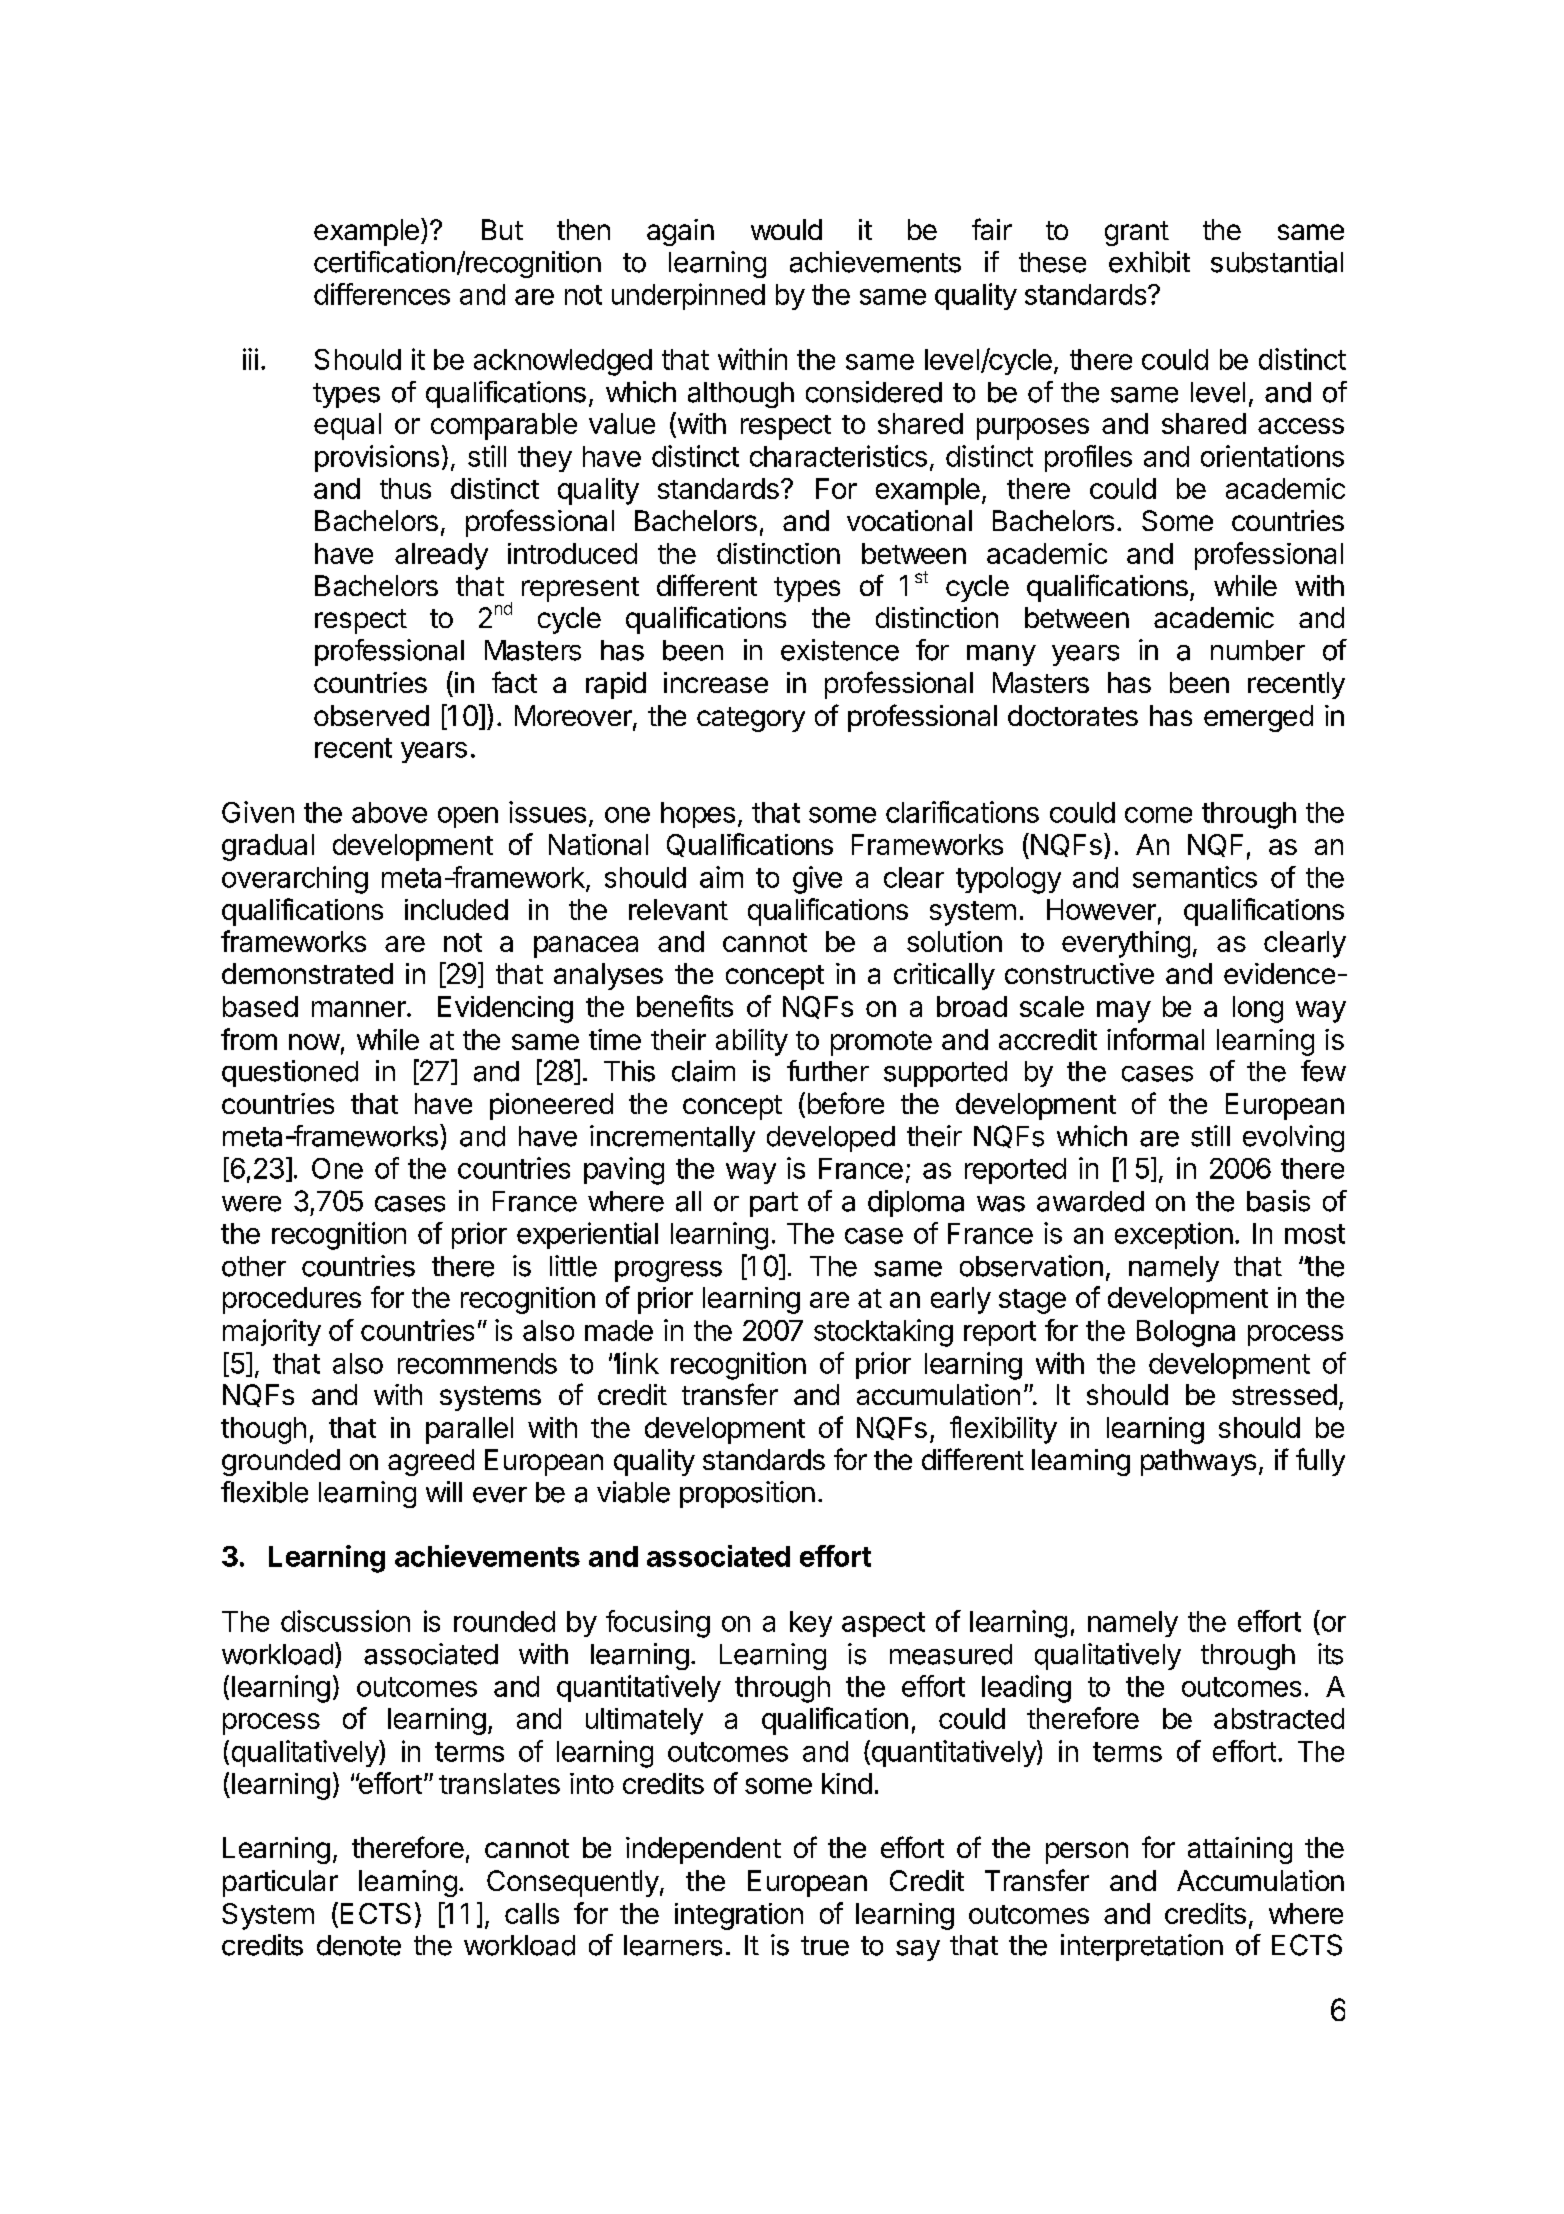 The height and width of the screenshot is (2214, 1564). What do you see at coordinates (751, 719) in the screenshot?
I see `category` at bounding box center [751, 719].
